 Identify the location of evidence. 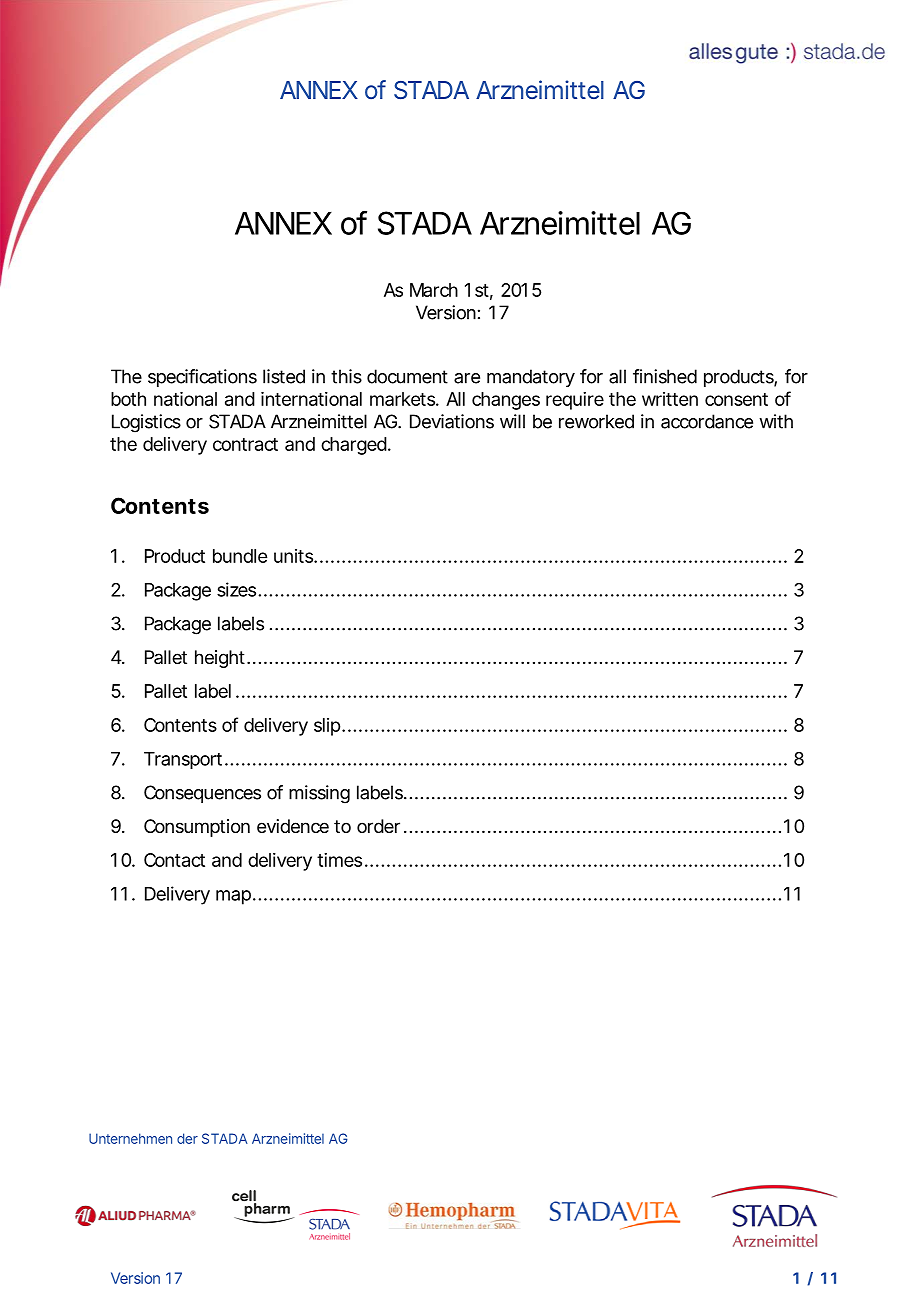
(293, 826).
